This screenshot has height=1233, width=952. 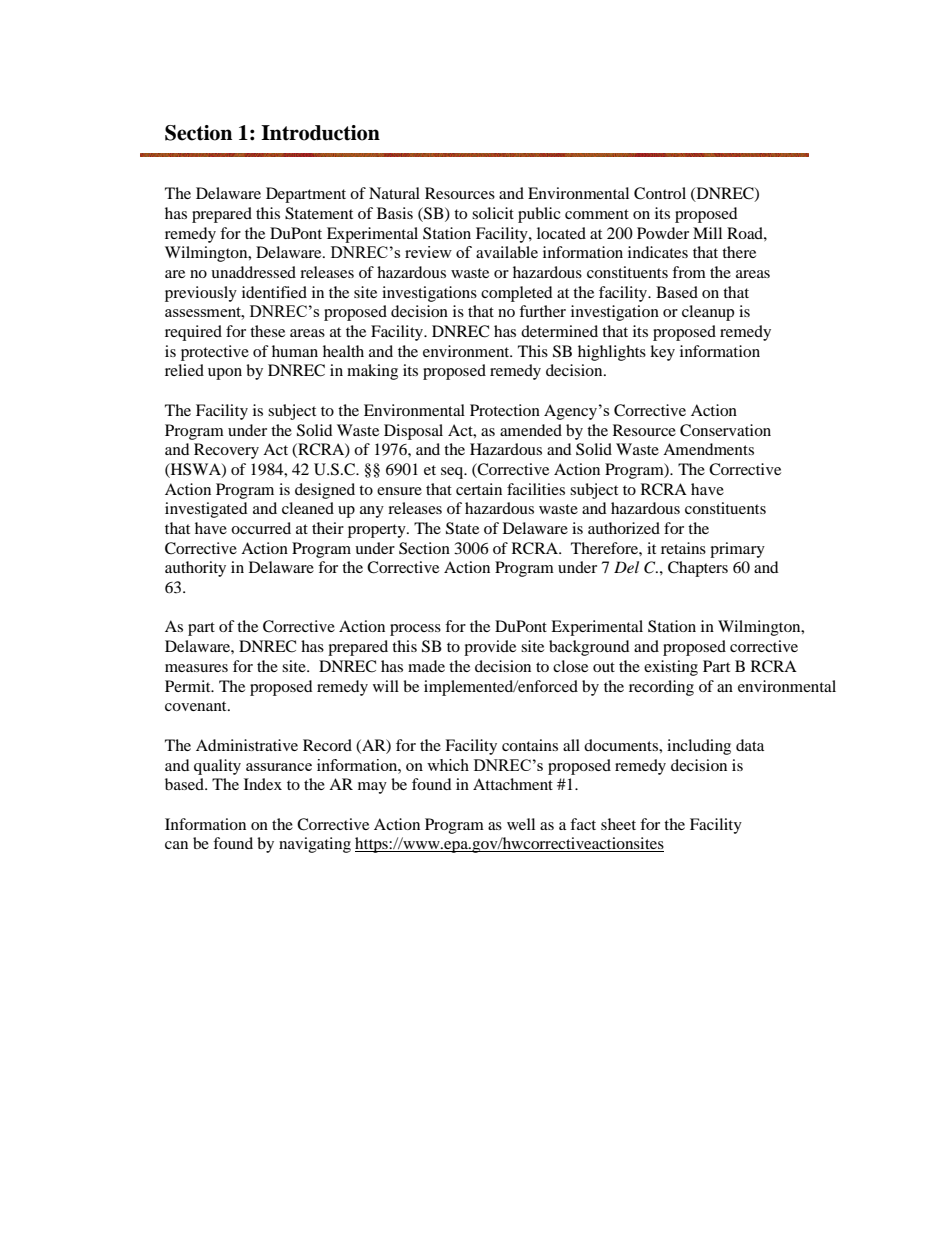 I want to click on Protection, so click(x=505, y=410).
